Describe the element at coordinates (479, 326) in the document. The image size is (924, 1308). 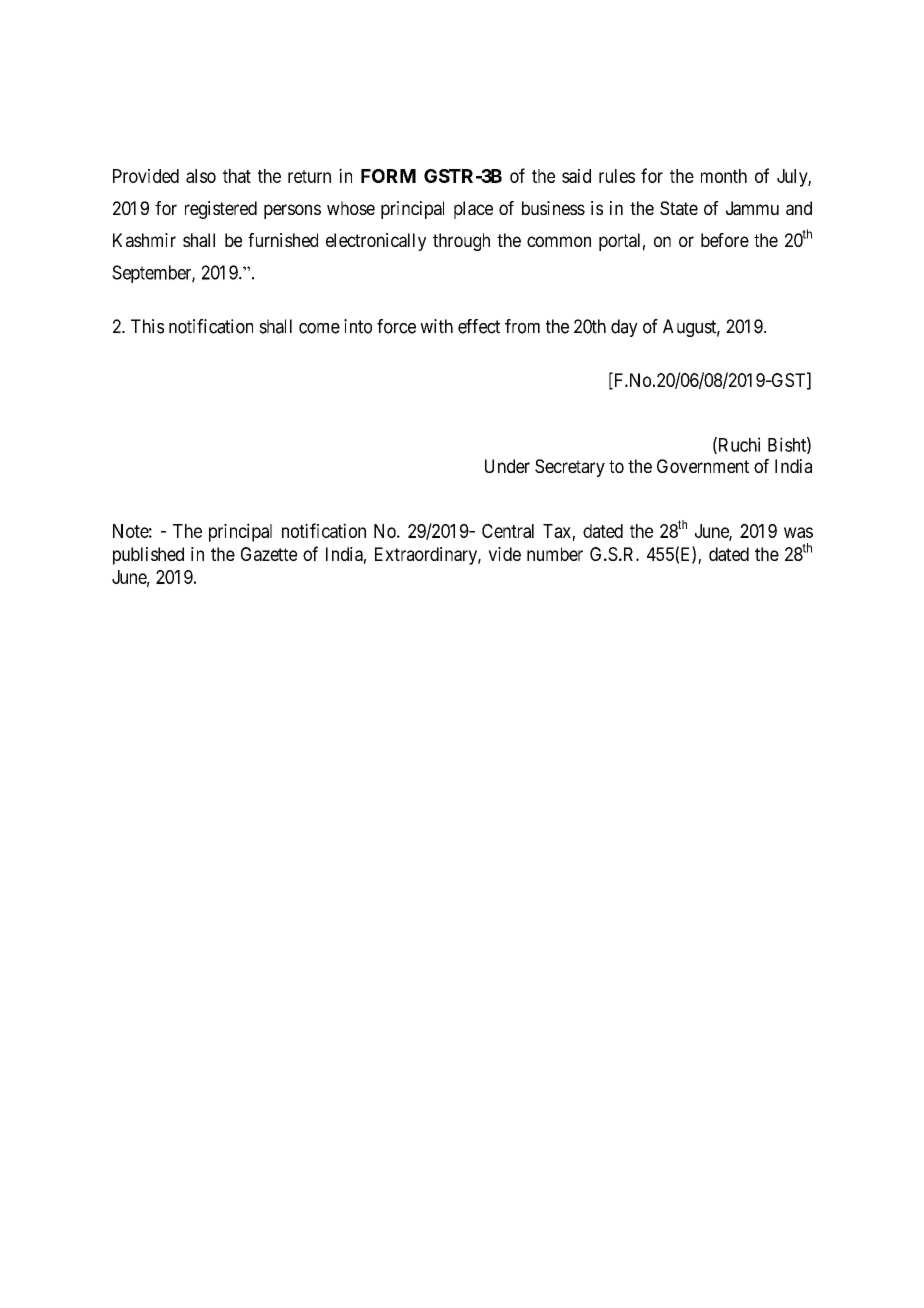
I see `effect` at that location.
